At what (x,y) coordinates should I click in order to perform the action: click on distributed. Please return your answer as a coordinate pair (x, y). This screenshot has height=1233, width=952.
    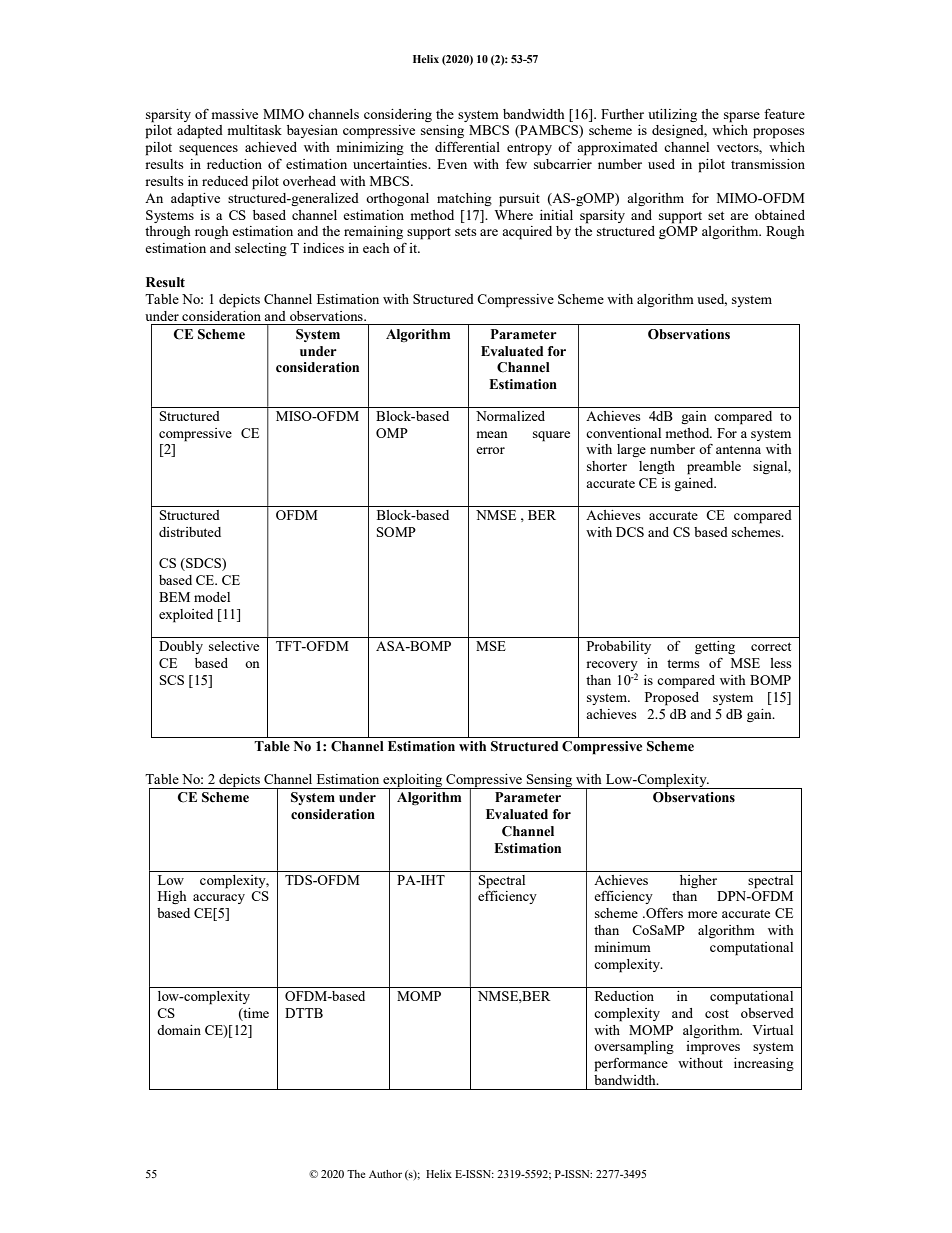
    Looking at the image, I should click on (190, 532).
